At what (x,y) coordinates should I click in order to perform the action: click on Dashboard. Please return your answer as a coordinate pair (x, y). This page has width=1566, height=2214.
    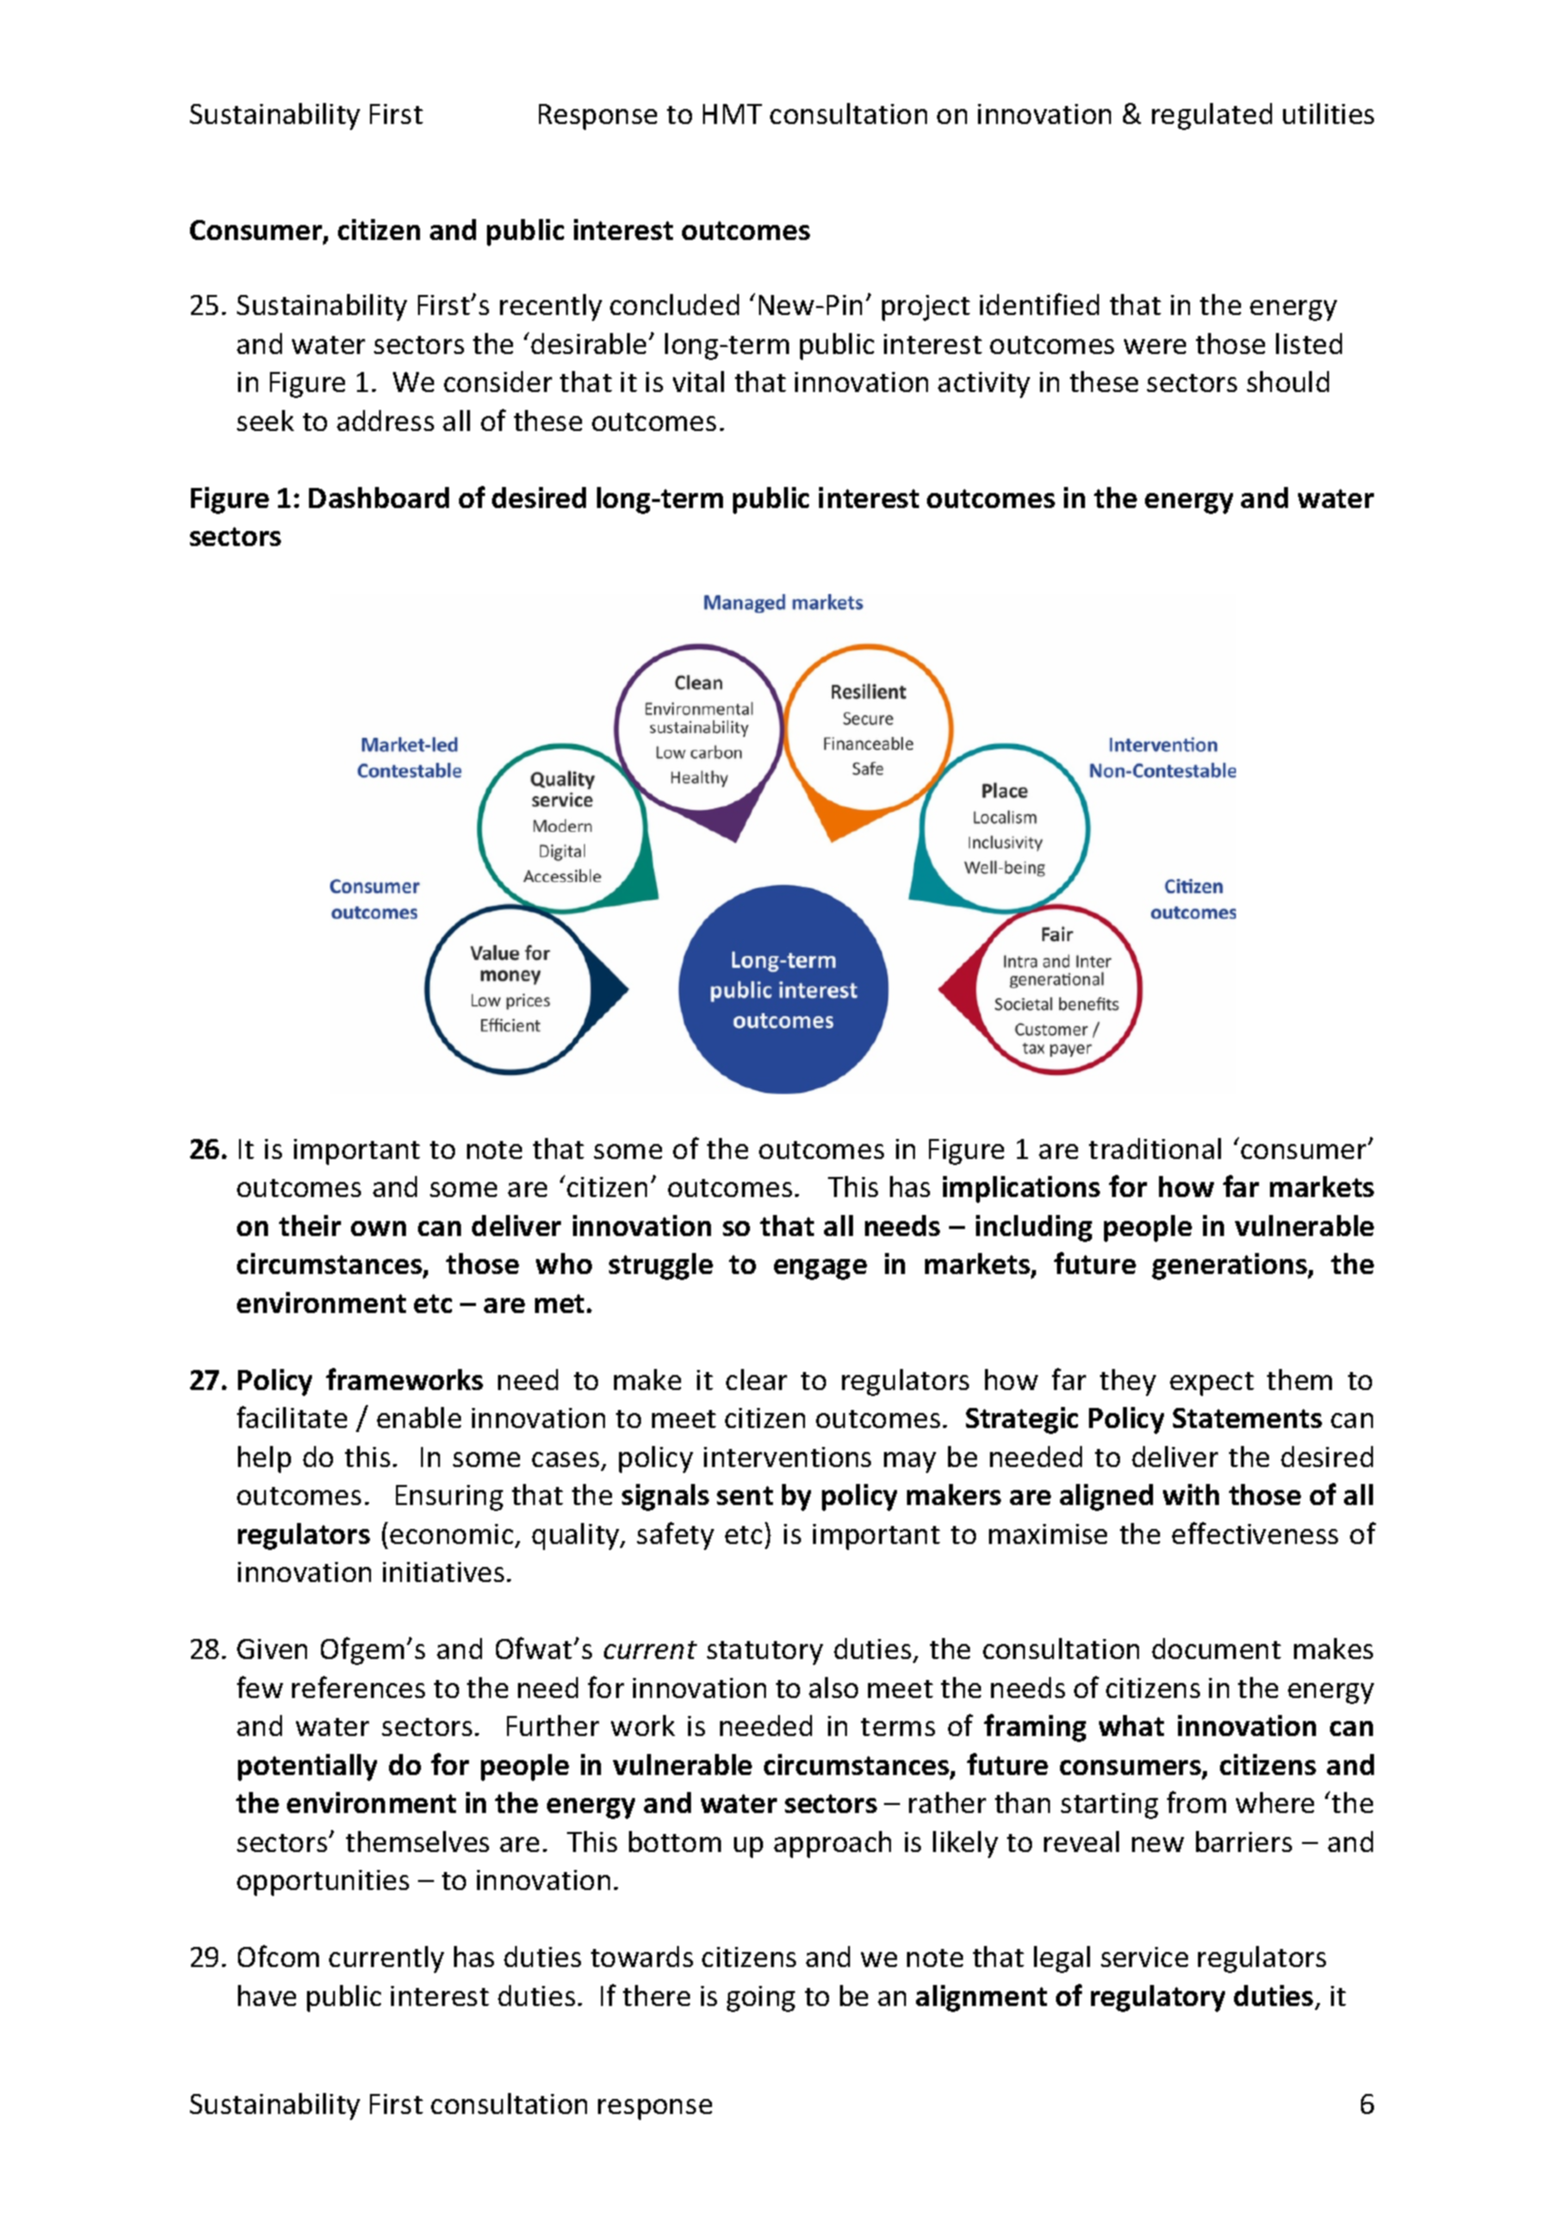
    Looking at the image, I should click on (379, 497).
